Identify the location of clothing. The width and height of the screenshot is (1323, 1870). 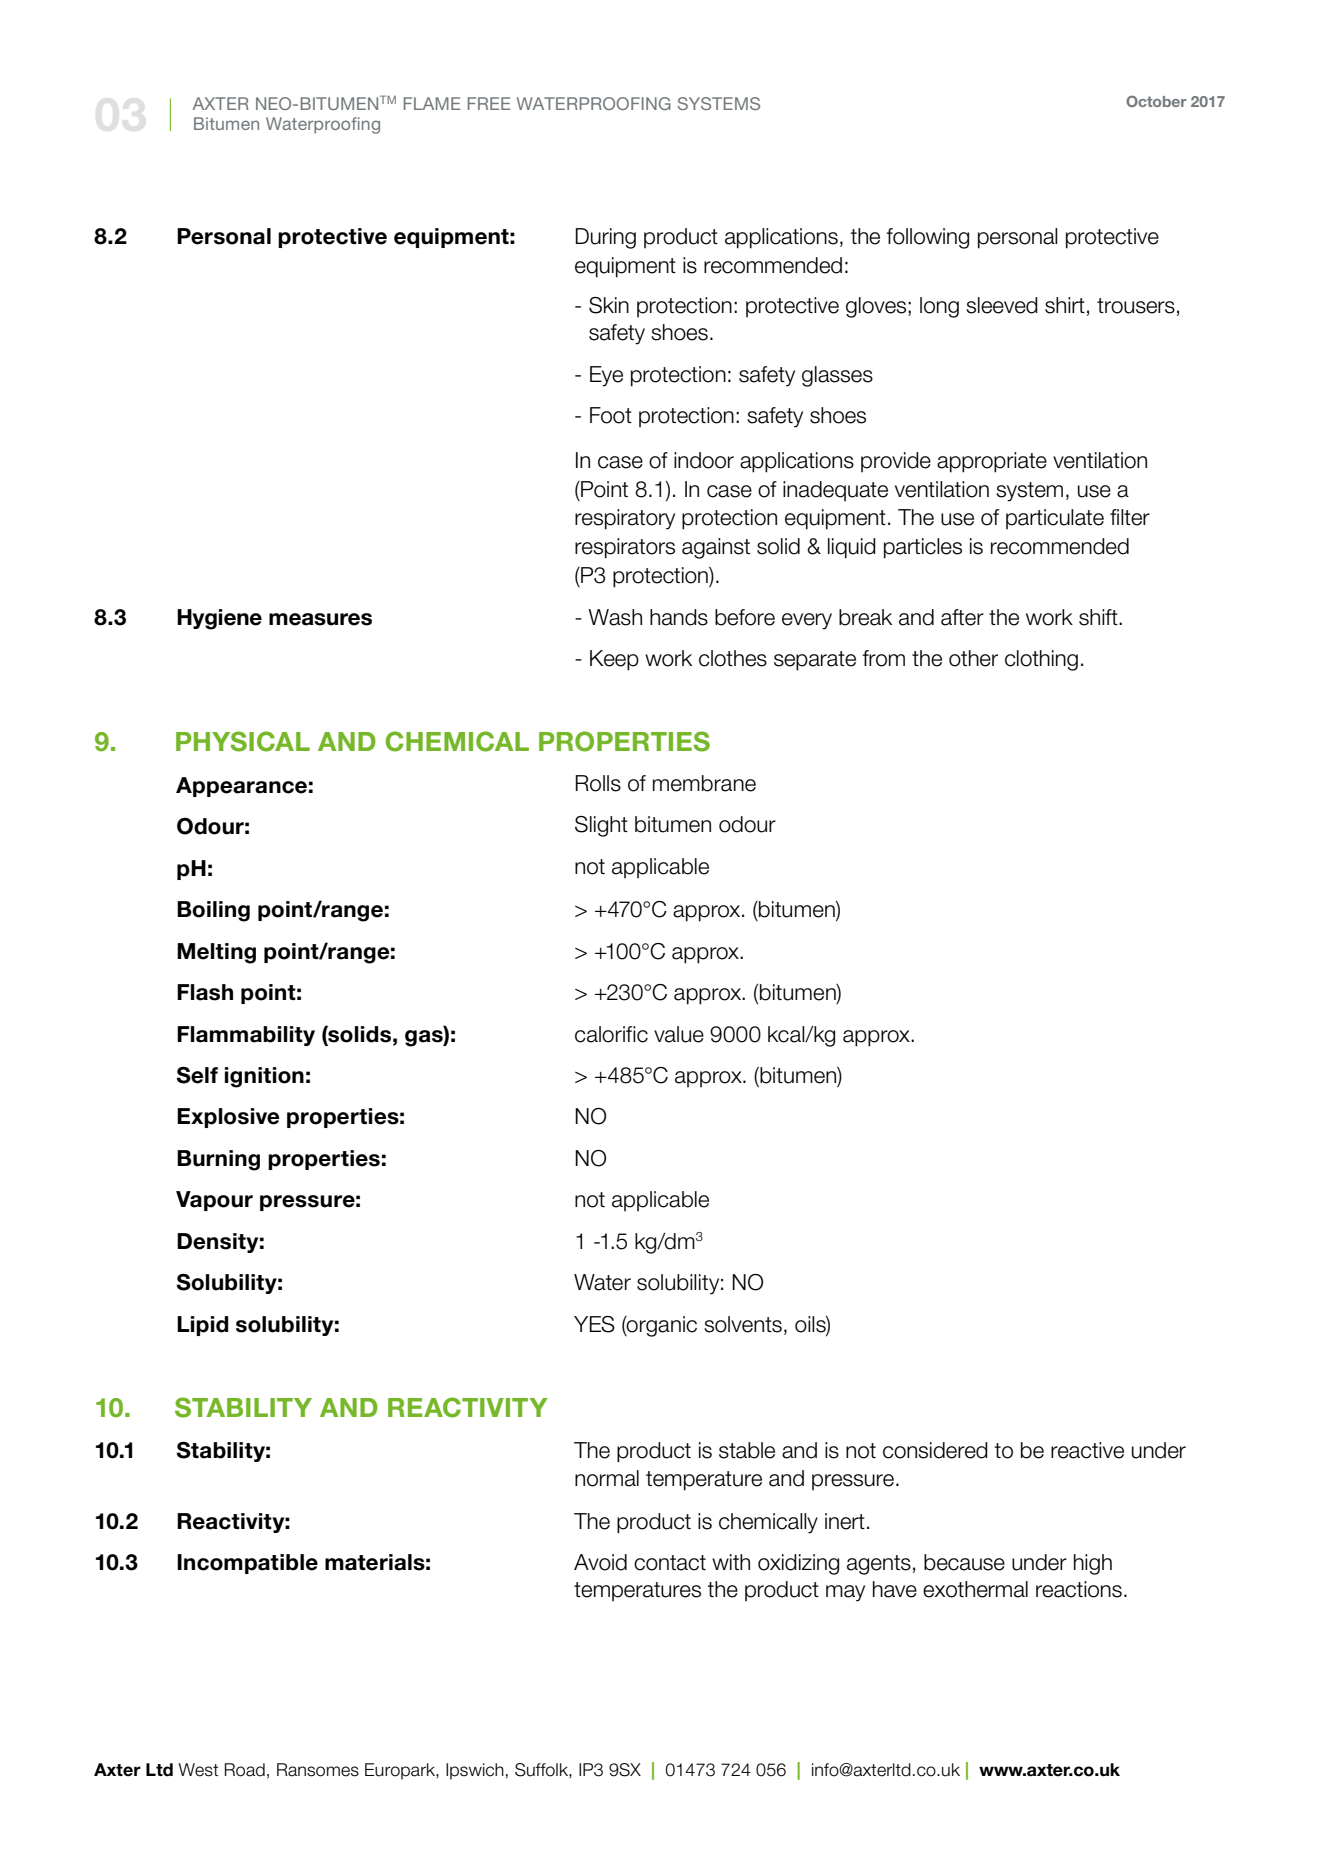
(1041, 660).
